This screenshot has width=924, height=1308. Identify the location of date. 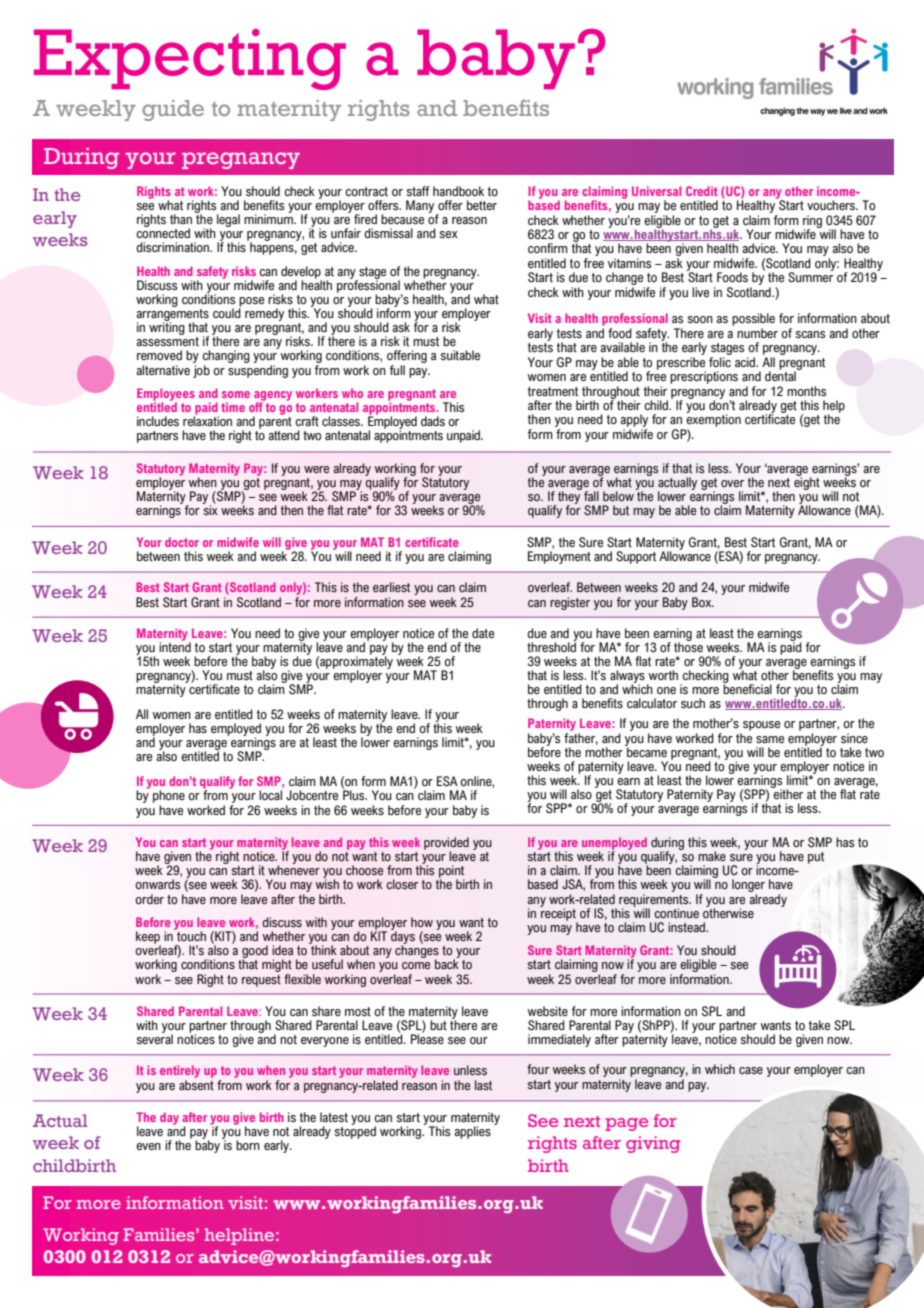
(483, 633).
